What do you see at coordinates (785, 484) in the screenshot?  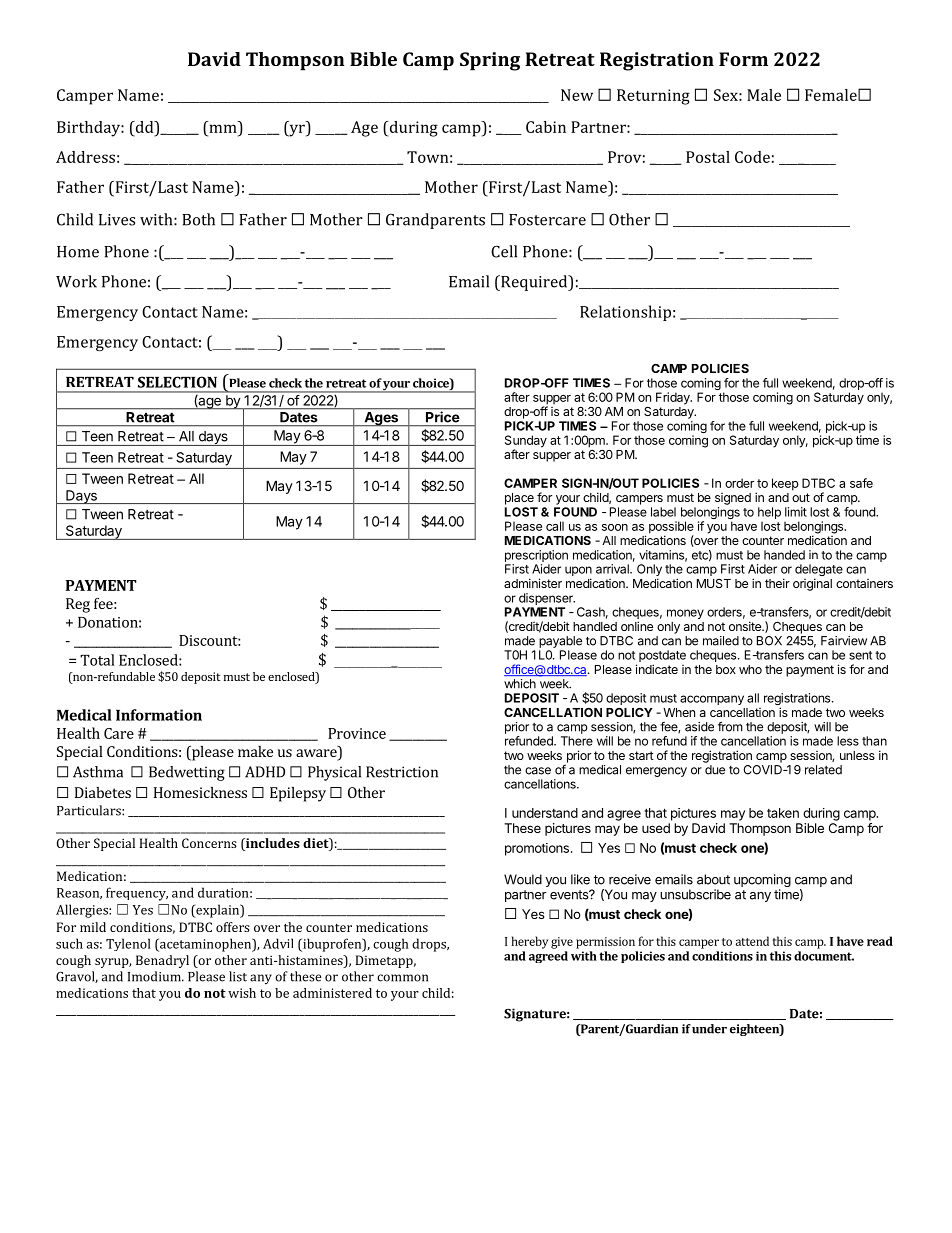 I see `keep` at bounding box center [785, 484].
